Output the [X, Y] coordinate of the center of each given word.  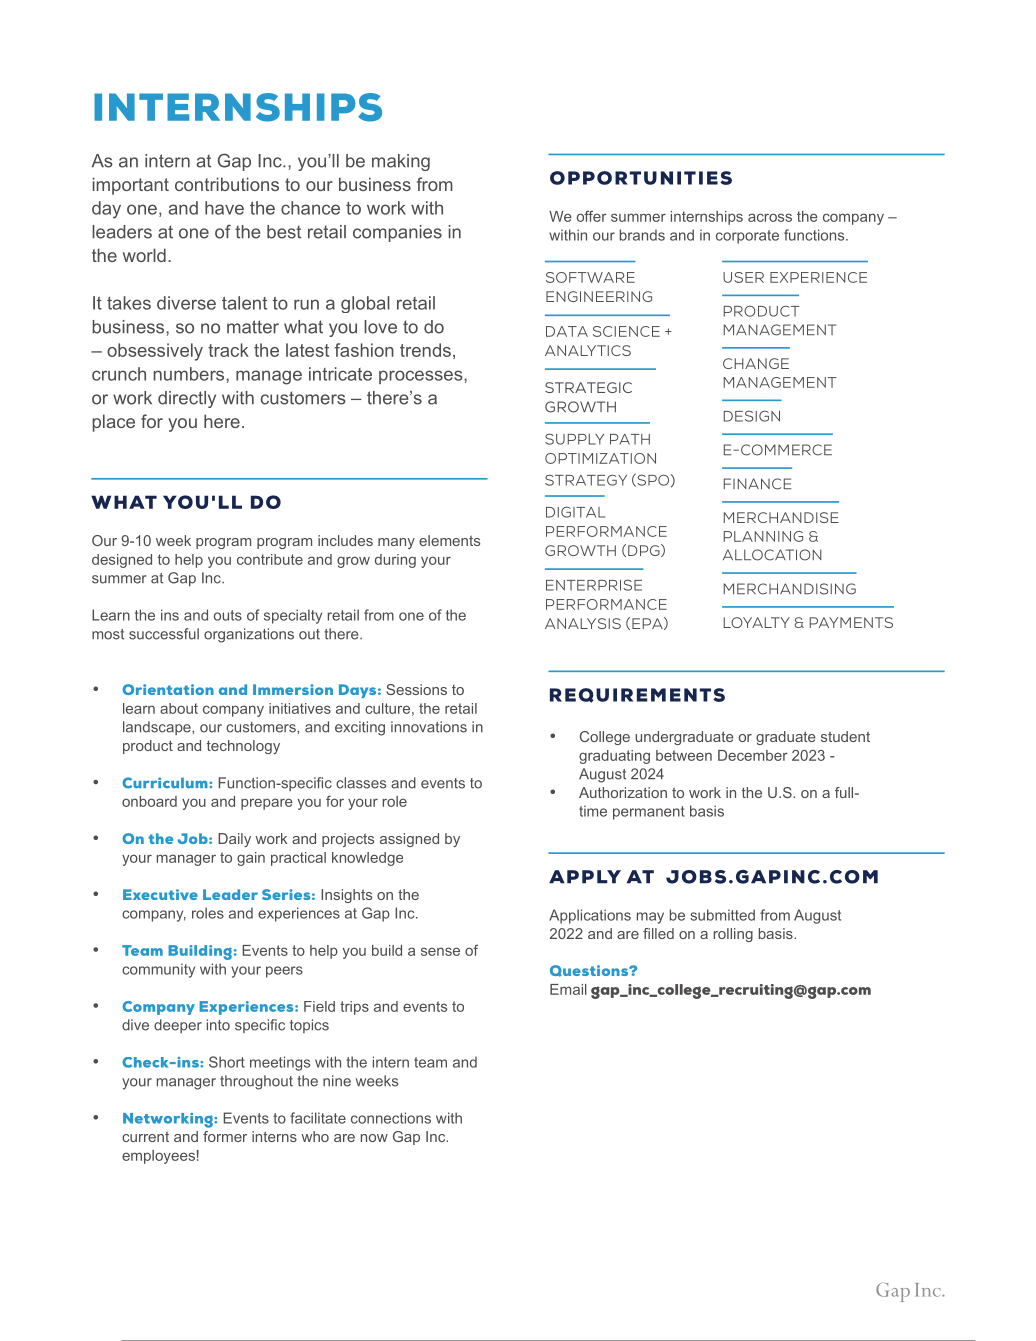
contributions [227, 184]
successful [164, 634]
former [225, 1136]
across [770, 217]
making [401, 162]
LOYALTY [757, 622]
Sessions [416, 689]
